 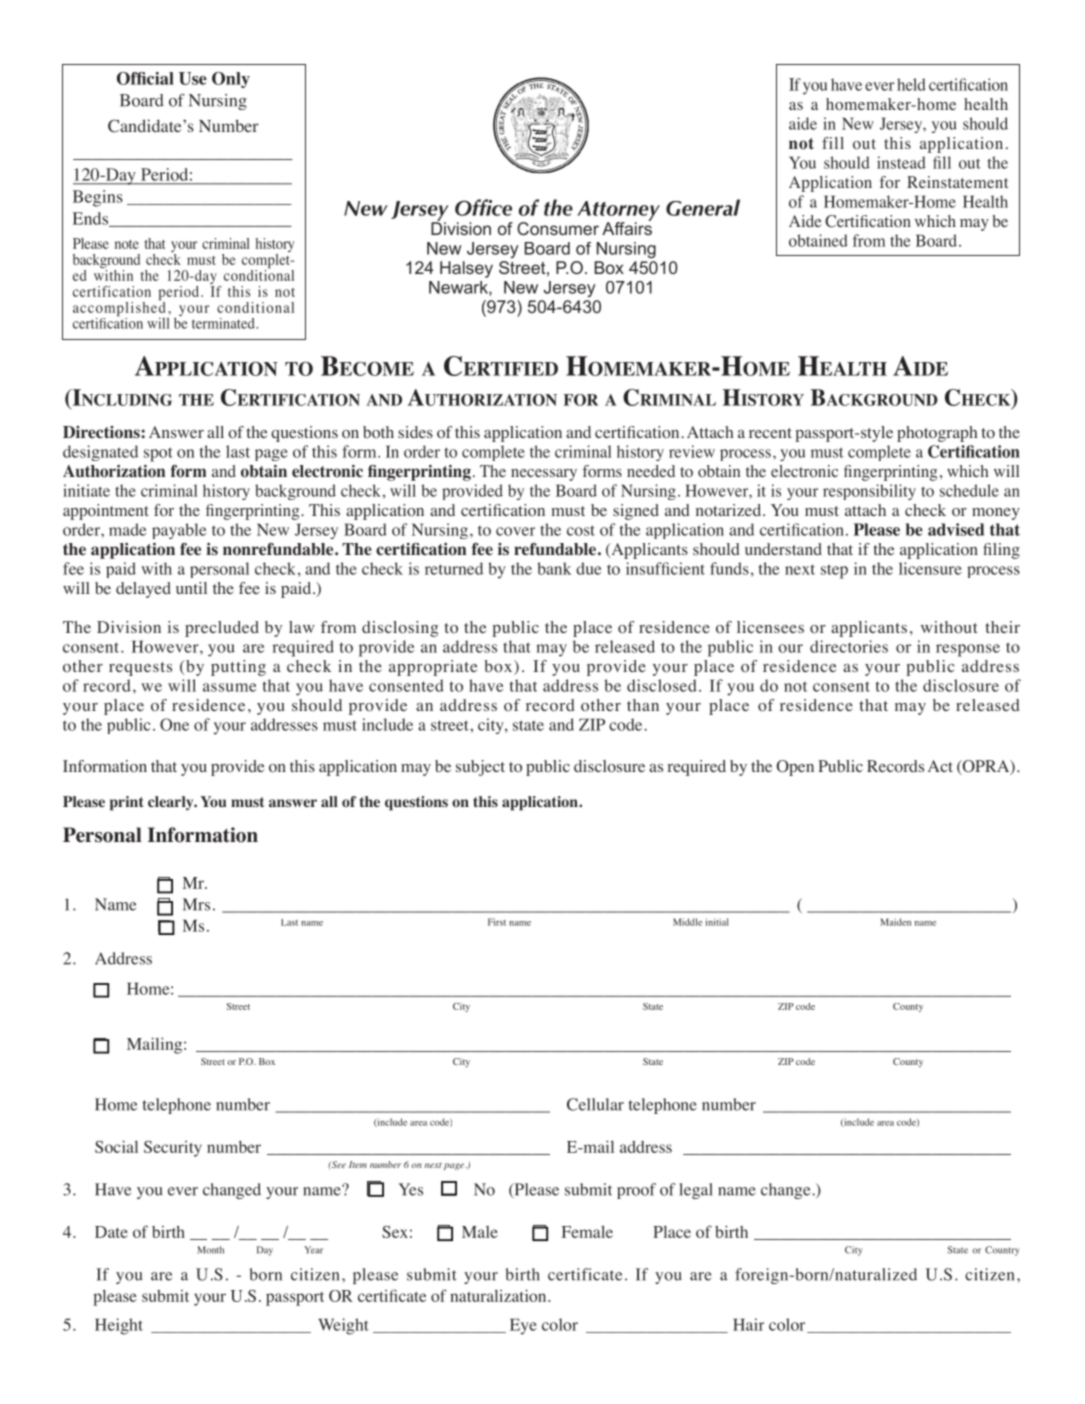 What do you see at coordinates (483, 207) in the document?
I see `Office` at bounding box center [483, 207].
